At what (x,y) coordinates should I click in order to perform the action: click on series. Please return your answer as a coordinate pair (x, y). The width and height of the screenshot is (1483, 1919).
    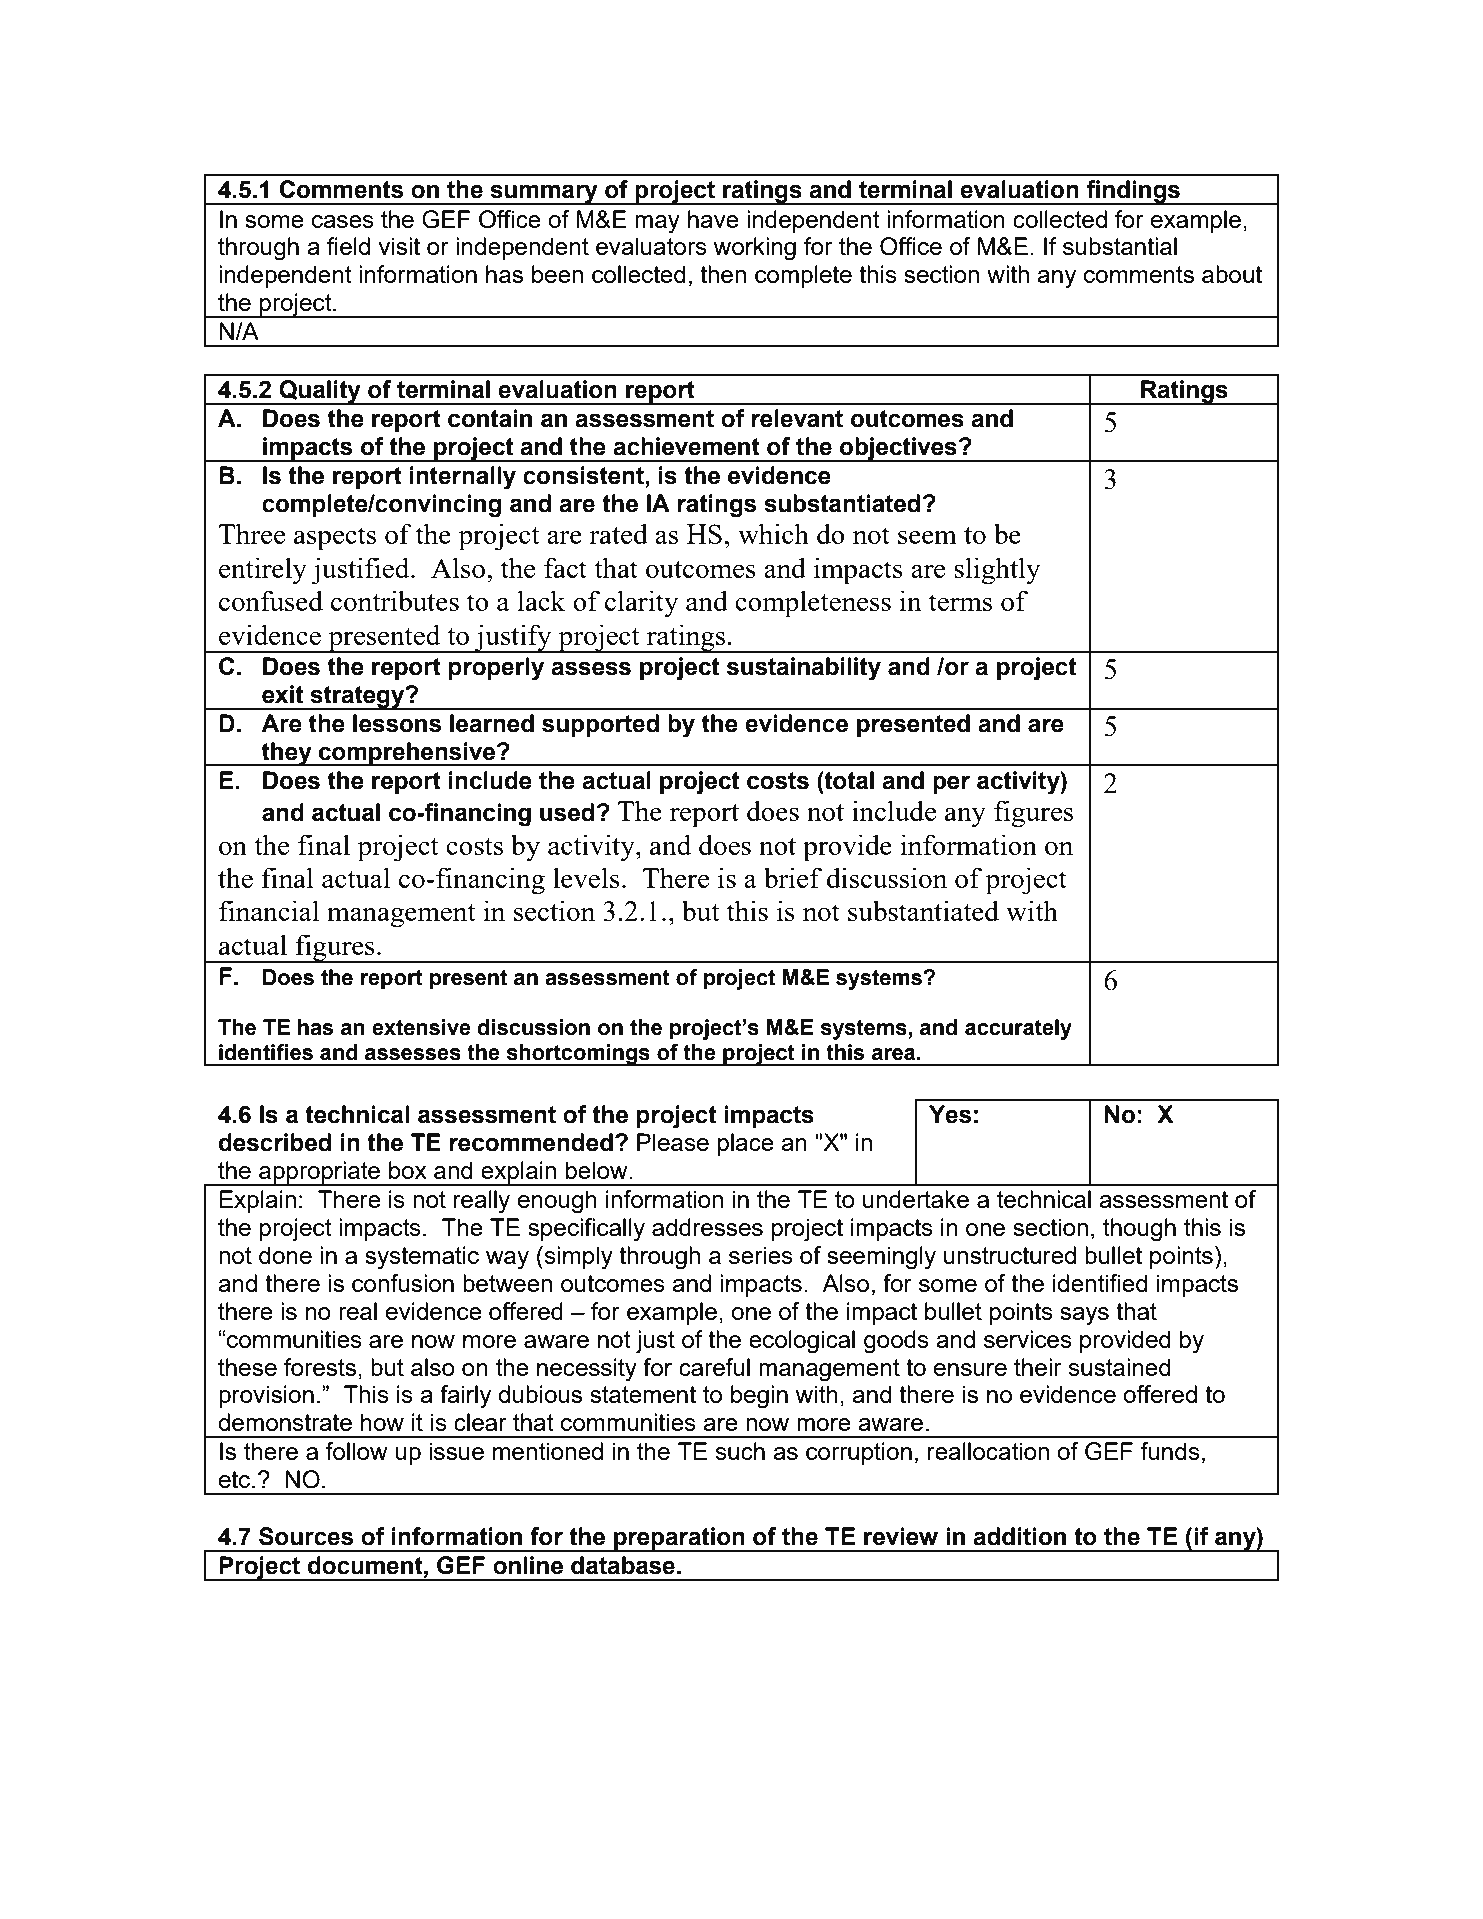
    Looking at the image, I should click on (761, 1255).
